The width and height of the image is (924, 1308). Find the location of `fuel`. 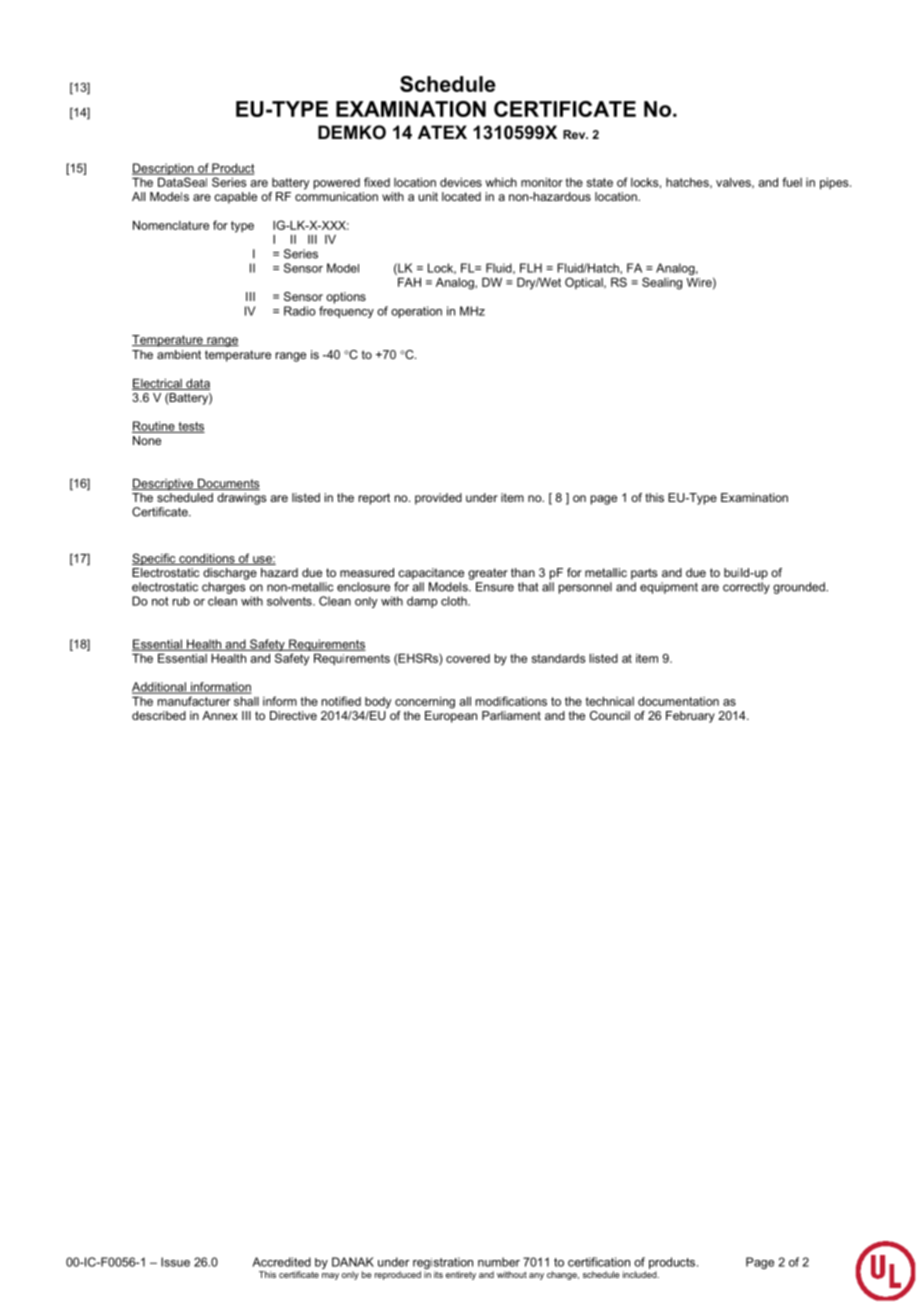

fuel is located at coordinates (792, 182).
